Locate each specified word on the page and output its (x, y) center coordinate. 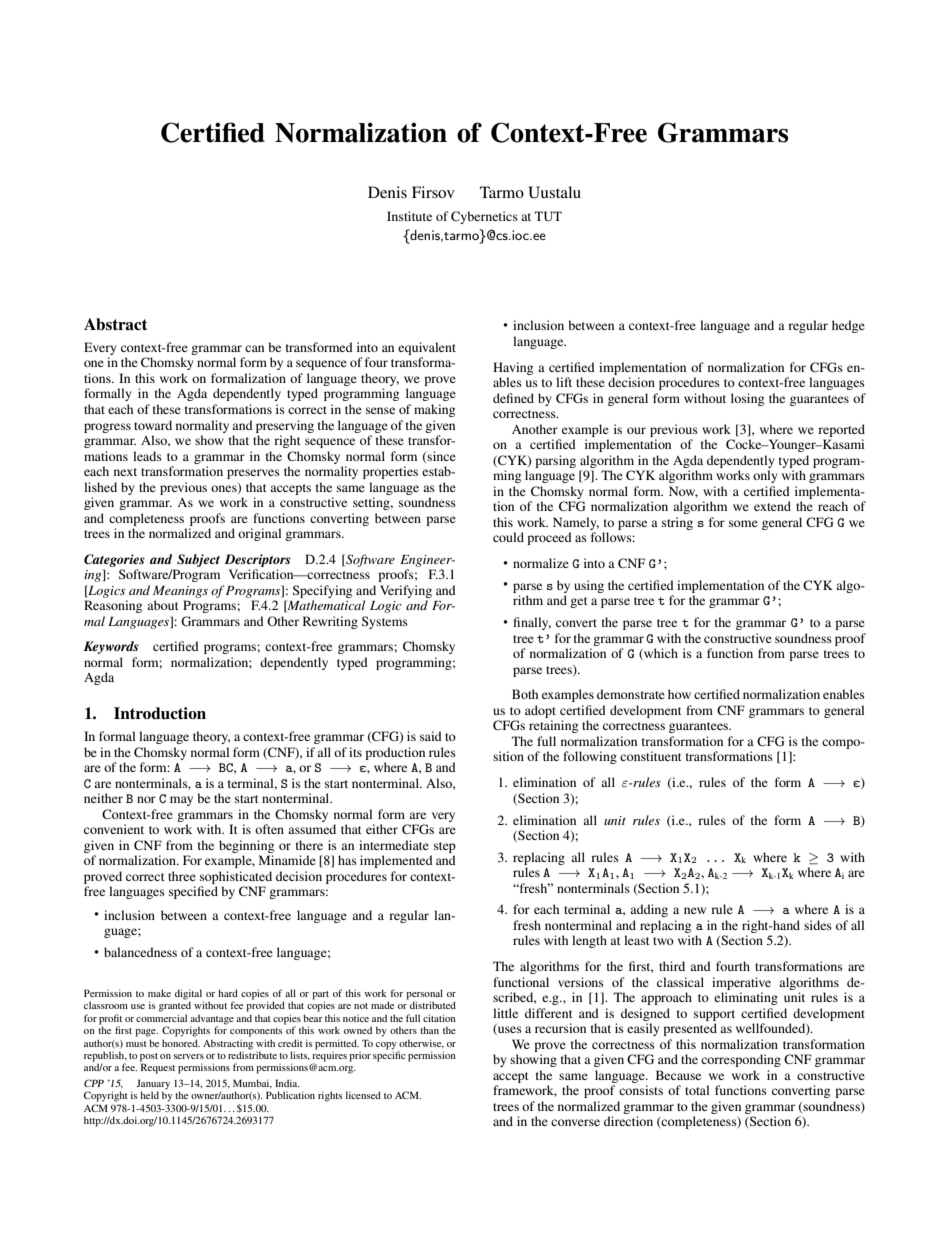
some (743, 523)
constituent (651, 756)
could (508, 537)
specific (389, 1055)
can (254, 348)
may (181, 801)
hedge (848, 326)
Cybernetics (484, 217)
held (149, 1095)
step (445, 847)
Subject (198, 560)
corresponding (741, 1060)
